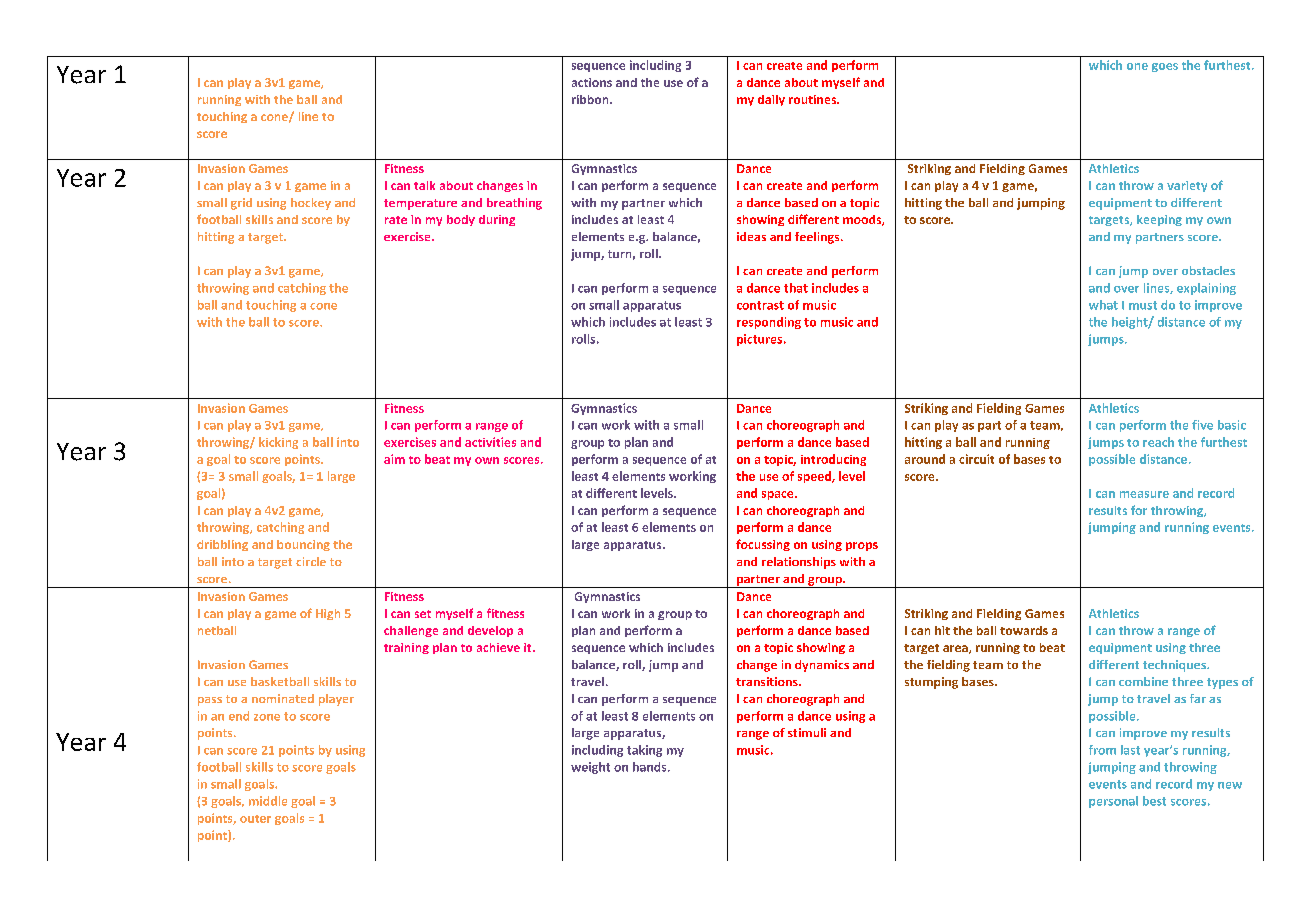 The image size is (1308, 924). I want to click on rate, so click(396, 220).
